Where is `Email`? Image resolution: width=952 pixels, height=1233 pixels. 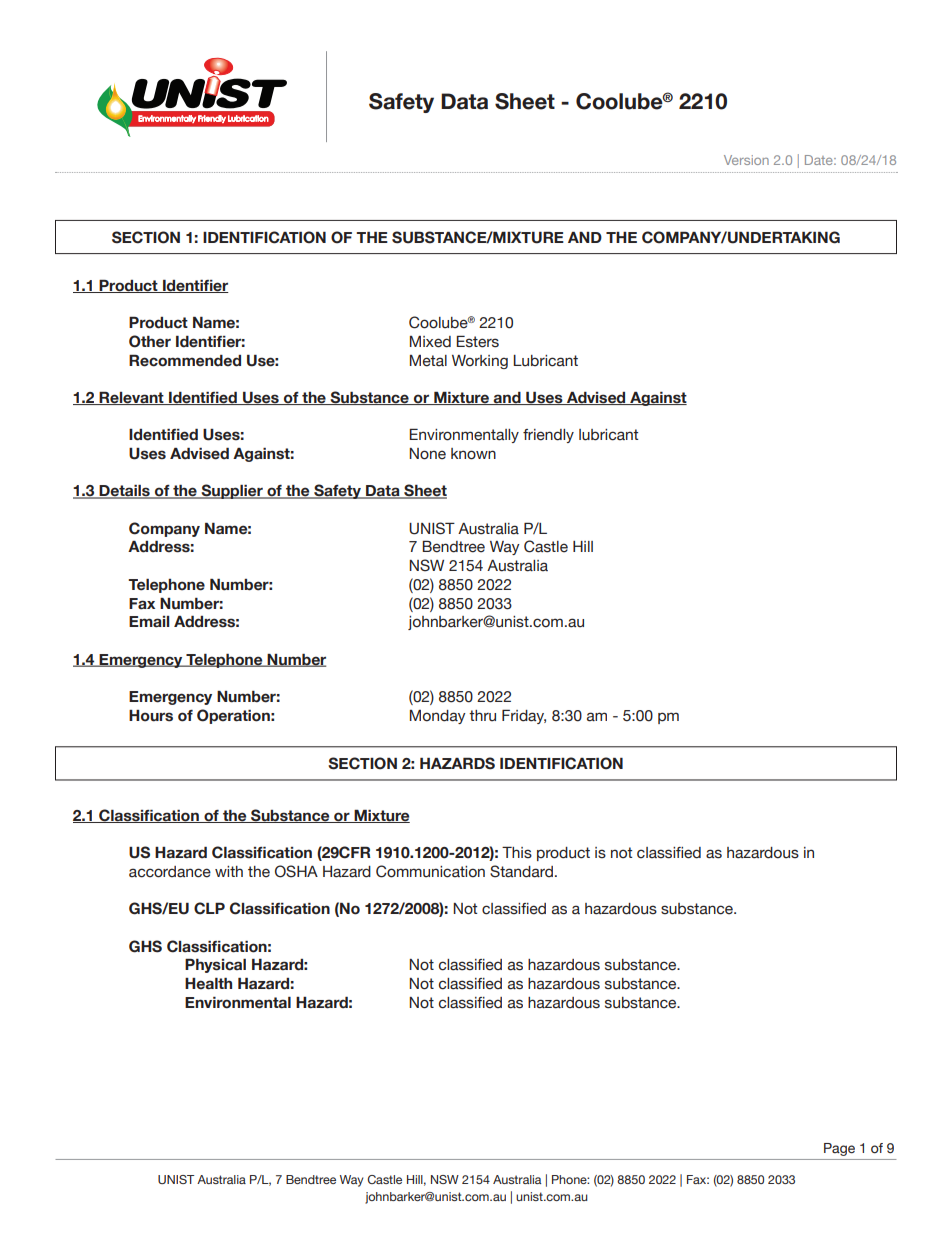
Email is located at coordinates (149, 622).
